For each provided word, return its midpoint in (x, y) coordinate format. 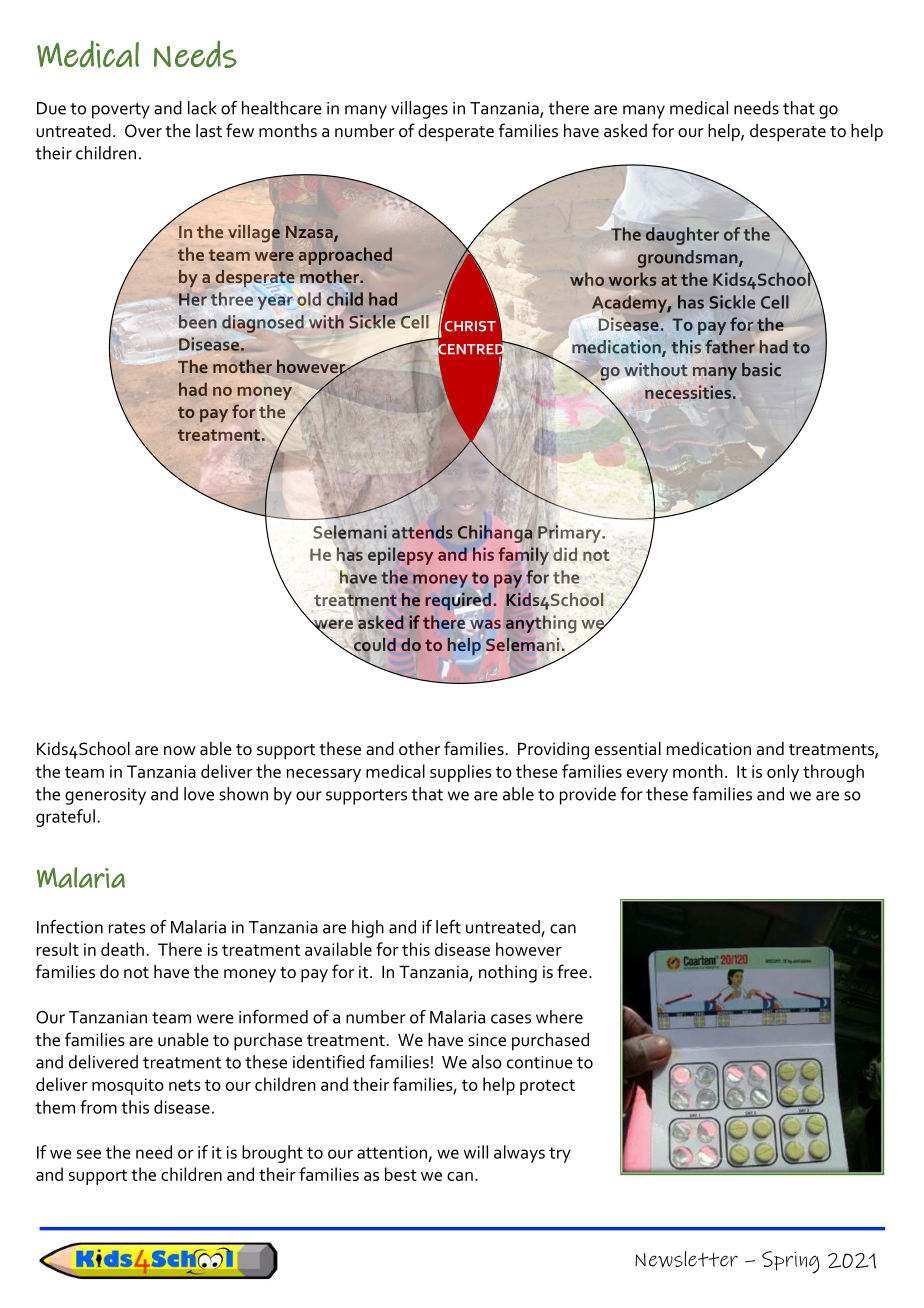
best (401, 1174)
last (209, 131)
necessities (688, 392)
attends (422, 532)
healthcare (282, 108)
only (783, 773)
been (198, 322)
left (448, 927)
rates (127, 928)
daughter (682, 236)
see (89, 1154)
